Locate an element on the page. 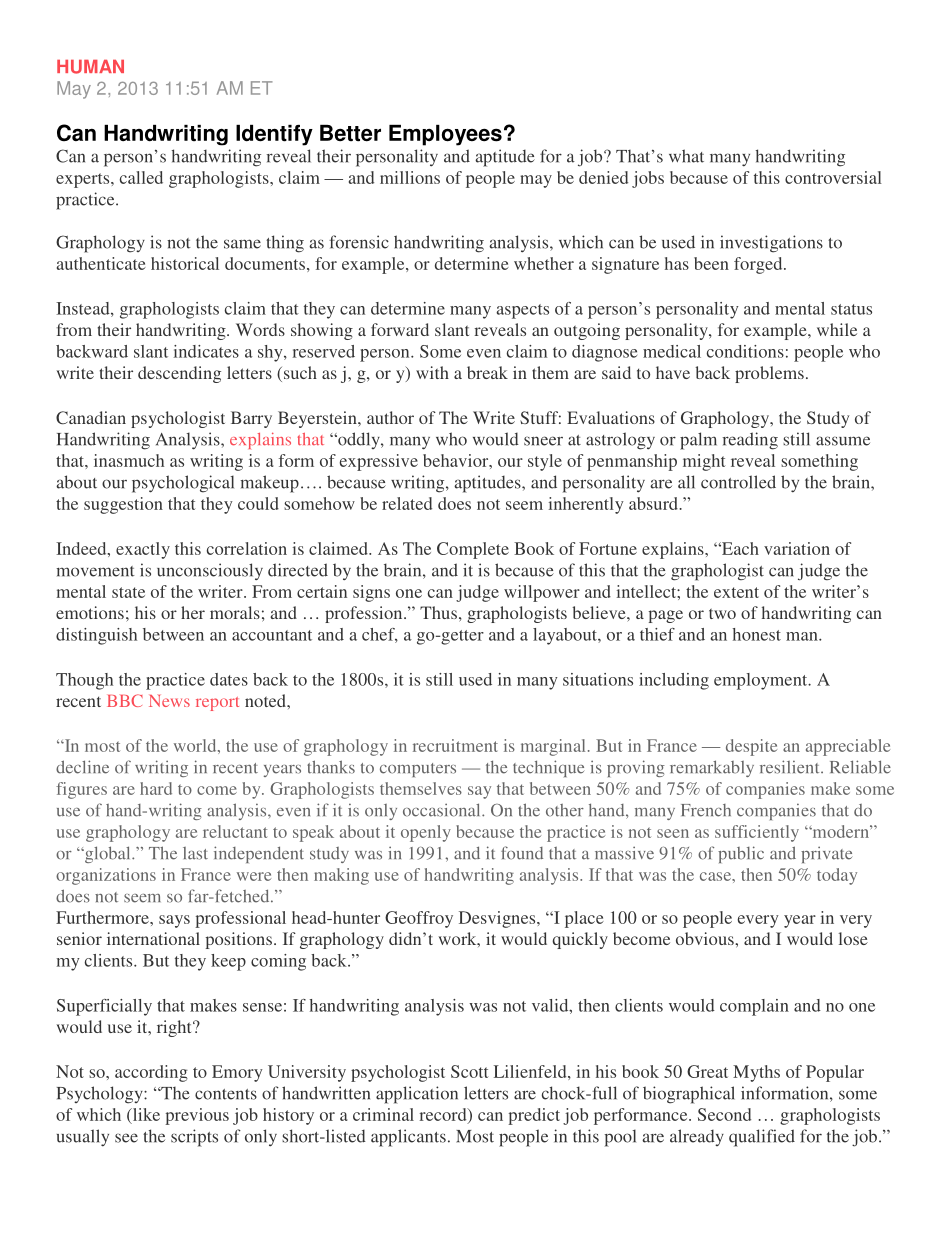 Image resolution: width=952 pixels, height=1233 pixels. conditions is located at coordinates (745, 351).
